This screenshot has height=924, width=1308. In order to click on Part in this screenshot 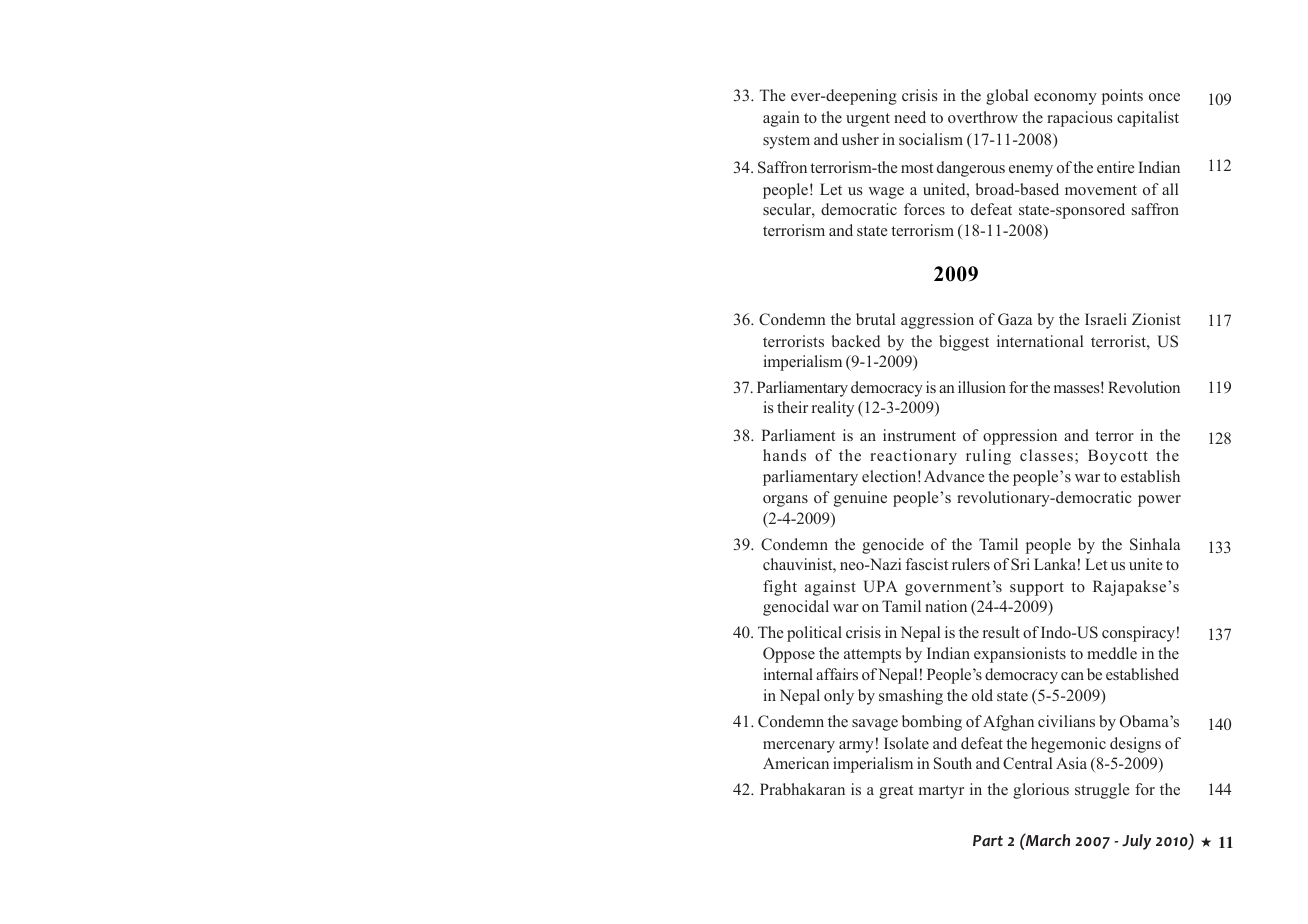, I will do `click(988, 840)`.
